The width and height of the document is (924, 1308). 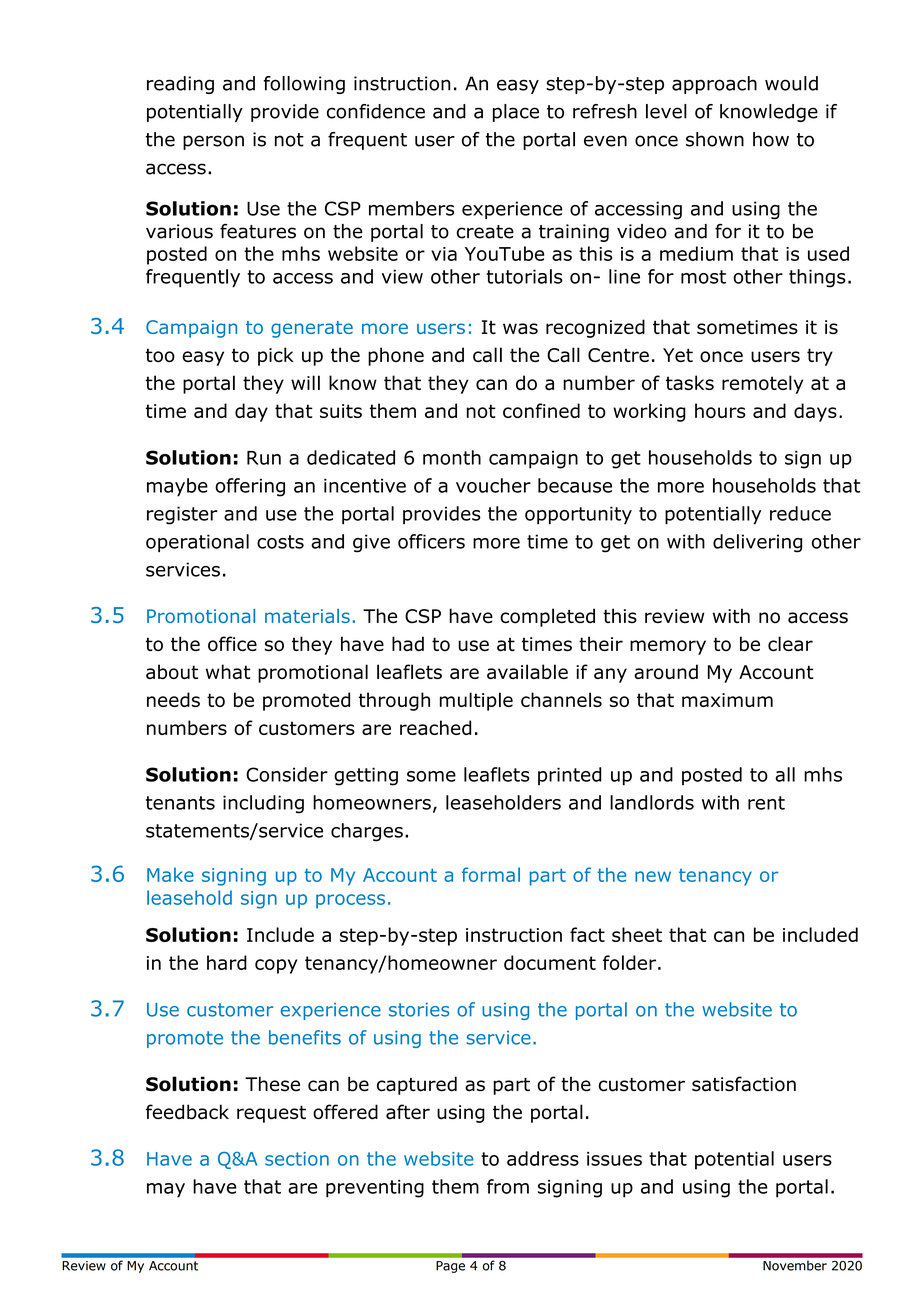 What do you see at coordinates (527, 671) in the document?
I see `available` at bounding box center [527, 671].
